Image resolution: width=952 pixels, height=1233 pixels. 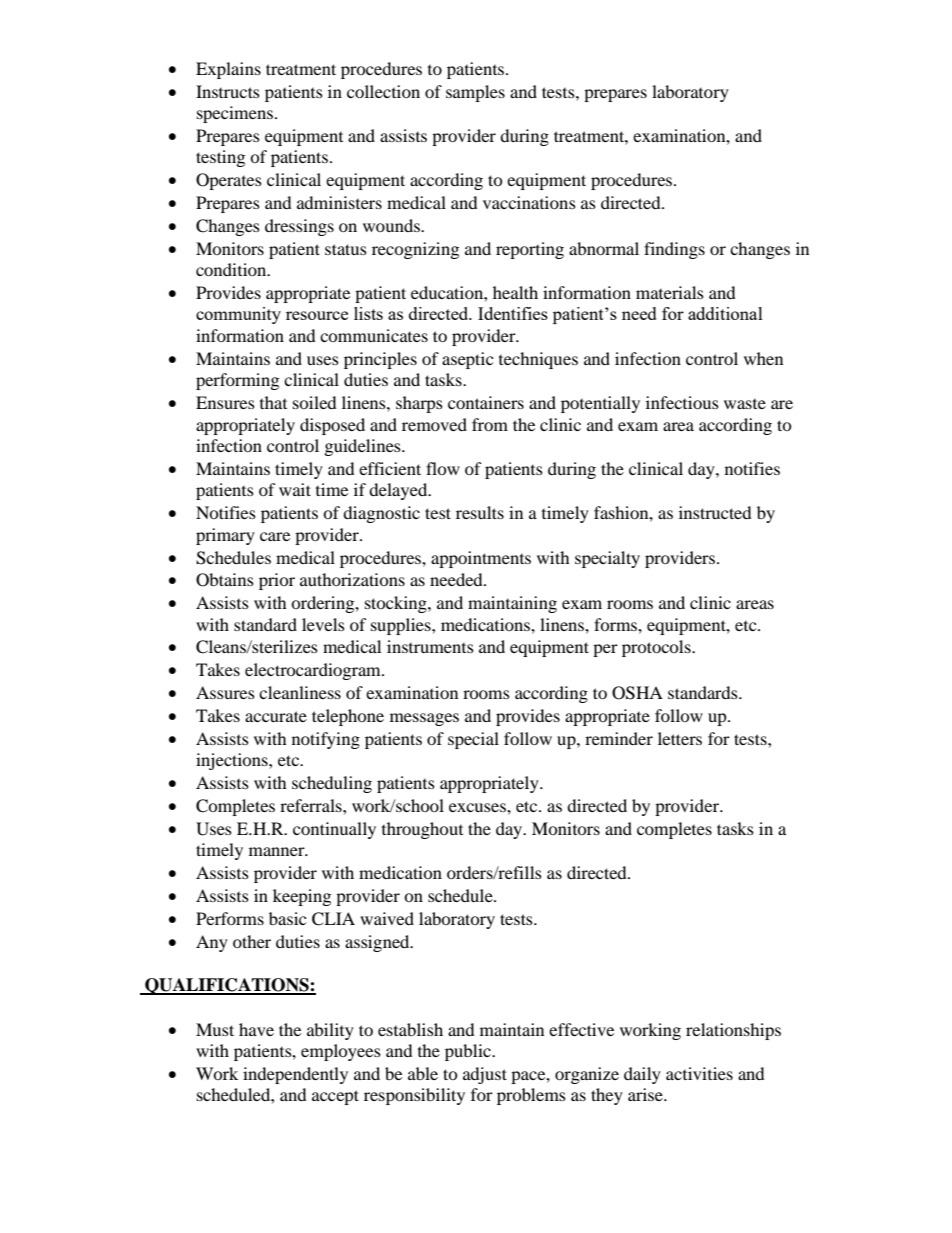 What do you see at coordinates (235, 114) in the screenshot?
I see `specimens` at bounding box center [235, 114].
